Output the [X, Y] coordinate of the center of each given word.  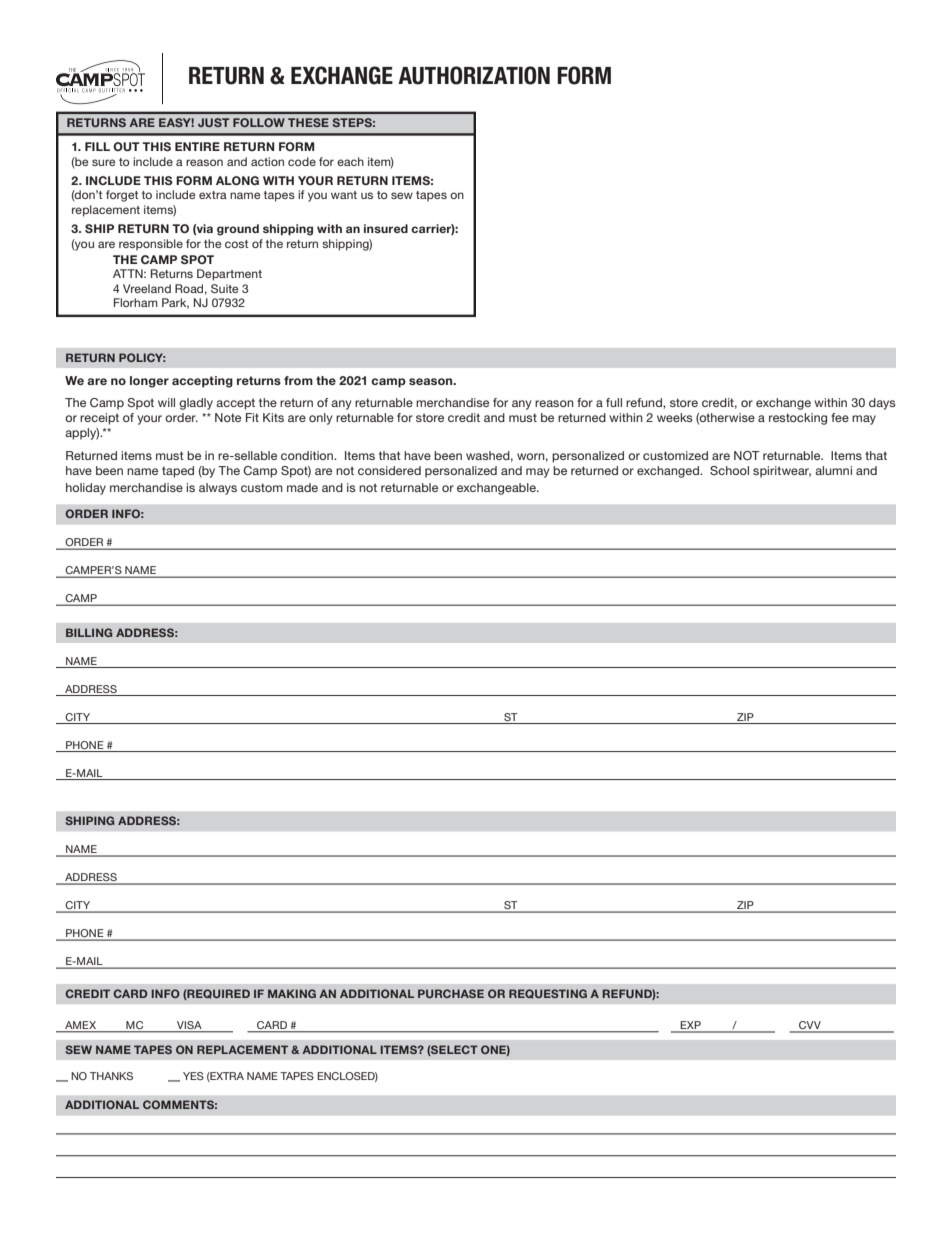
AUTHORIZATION [474, 75]
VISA [189, 1026]
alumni [833, 470]
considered [389, 470]
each [350, 161]
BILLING [89, 632]
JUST [214, 122]
